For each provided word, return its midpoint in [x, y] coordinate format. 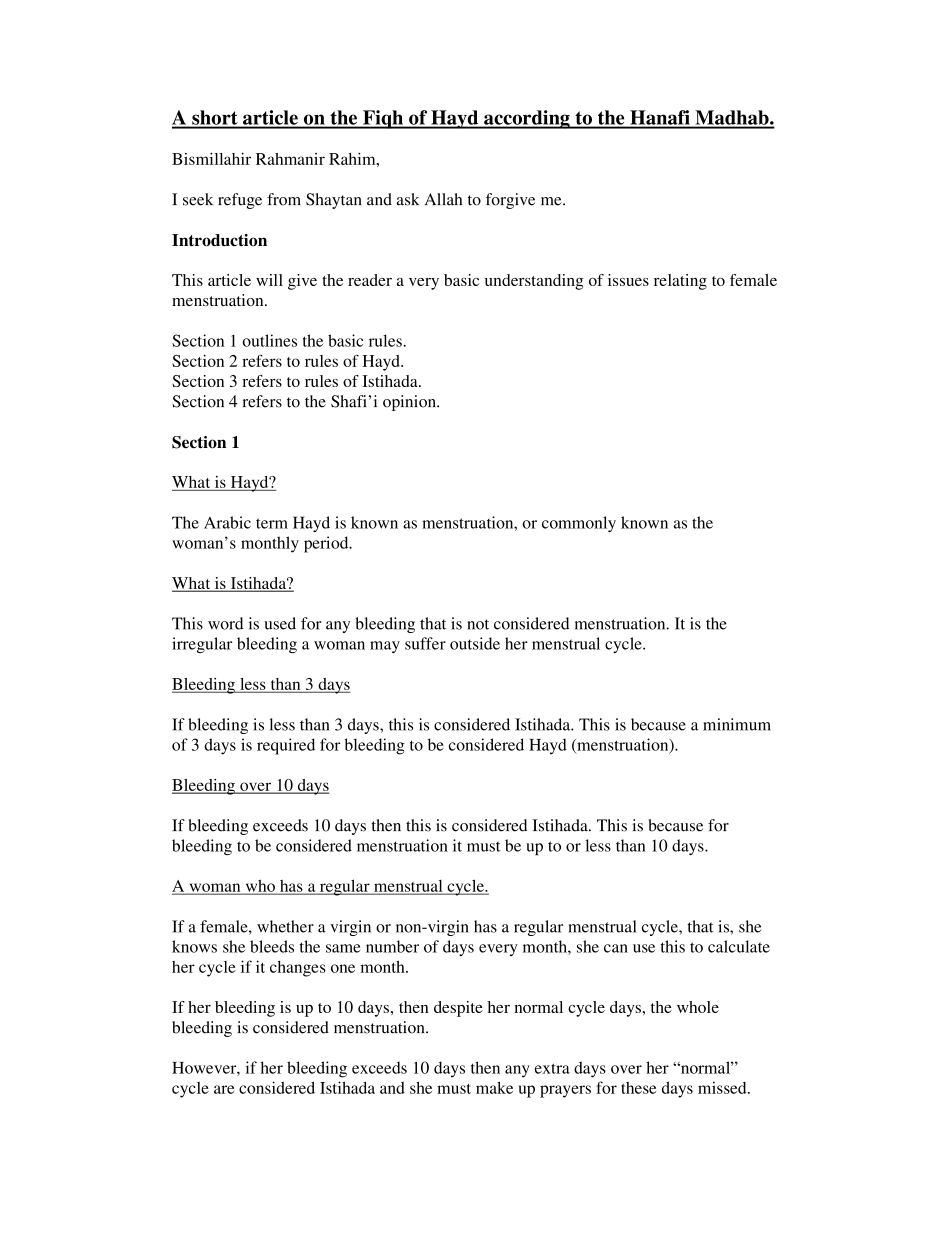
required [286, 746]
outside [475, 643]
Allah [443, 199]
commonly [579, 524]
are [224, 1089]
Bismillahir [211, 159]
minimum [737, 724]
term [272, 523]
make [494, 1087]
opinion [410, 403]
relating [680, 282]
